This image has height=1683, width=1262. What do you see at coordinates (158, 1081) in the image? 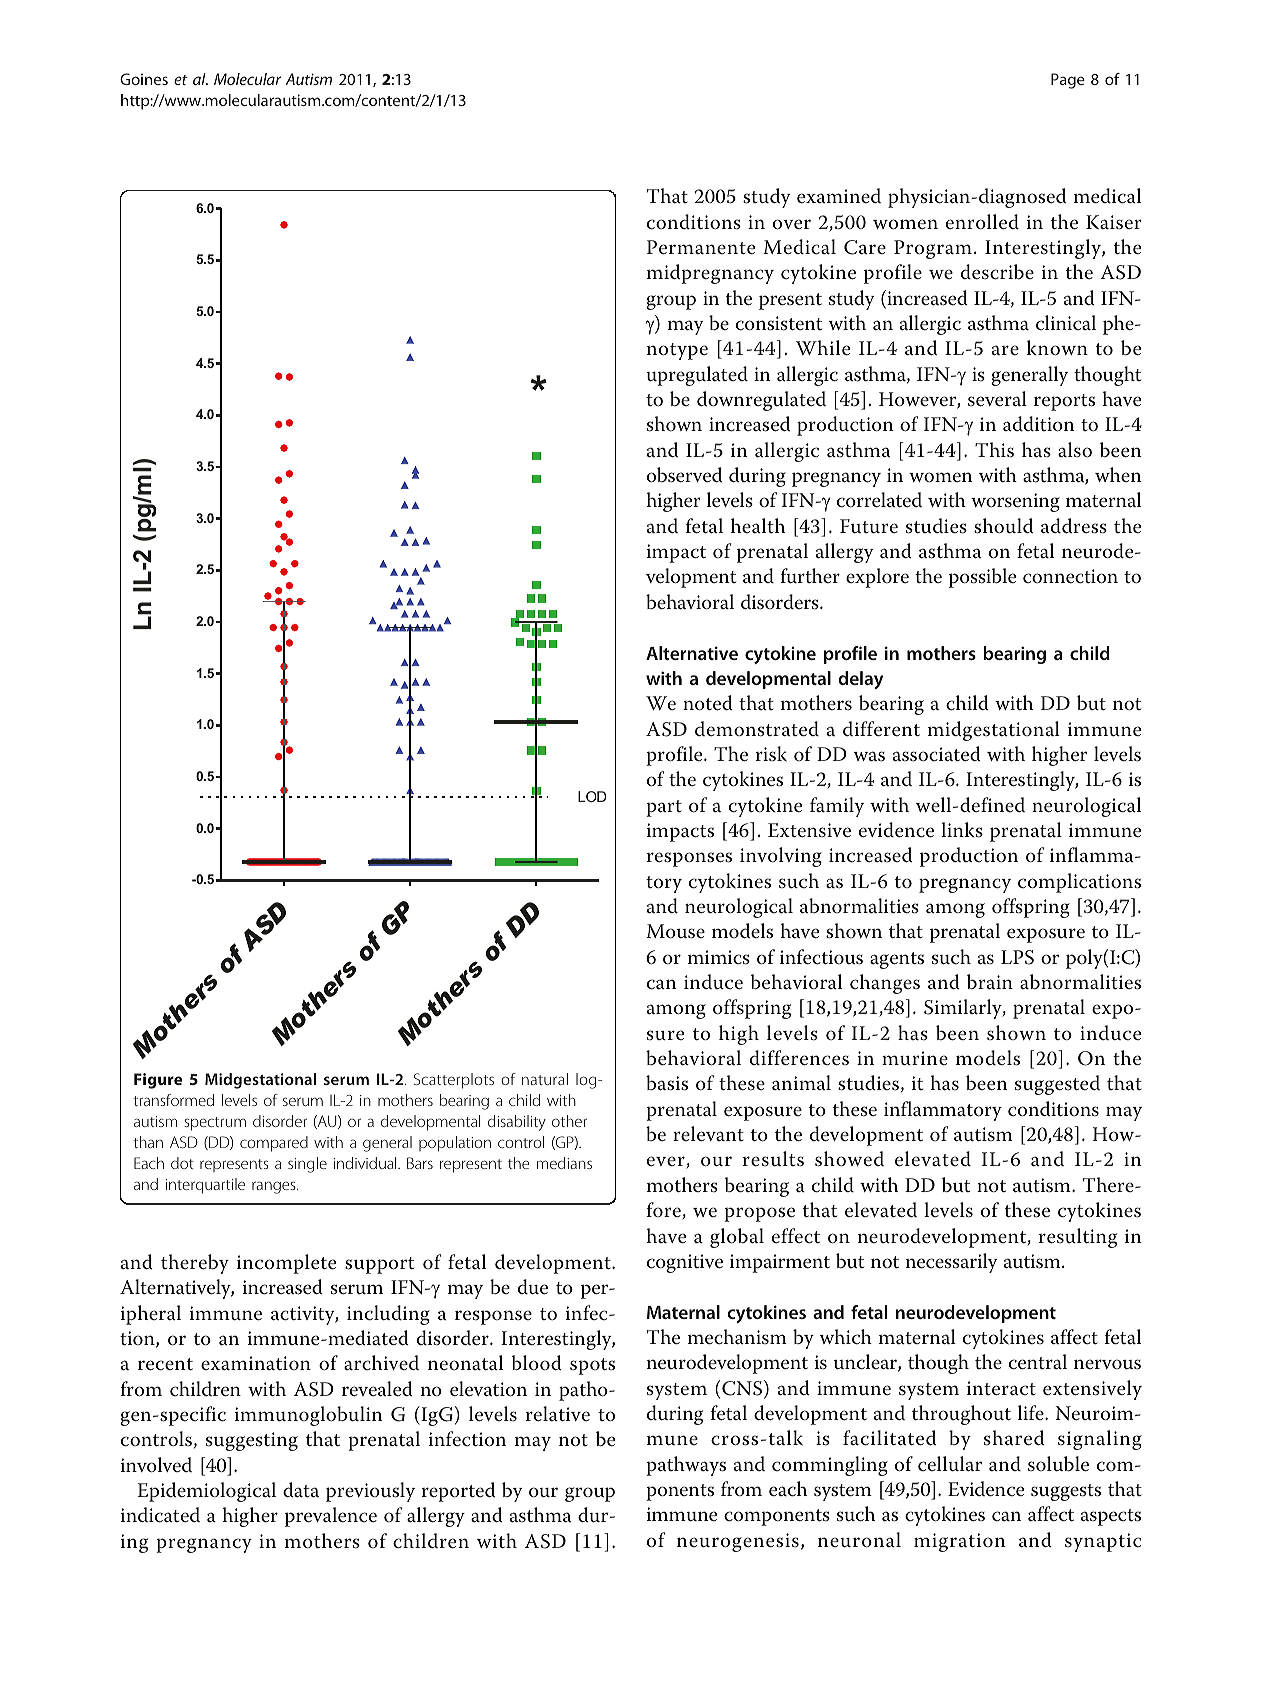
I see `Figure` at bounding box center [158, 1081].
